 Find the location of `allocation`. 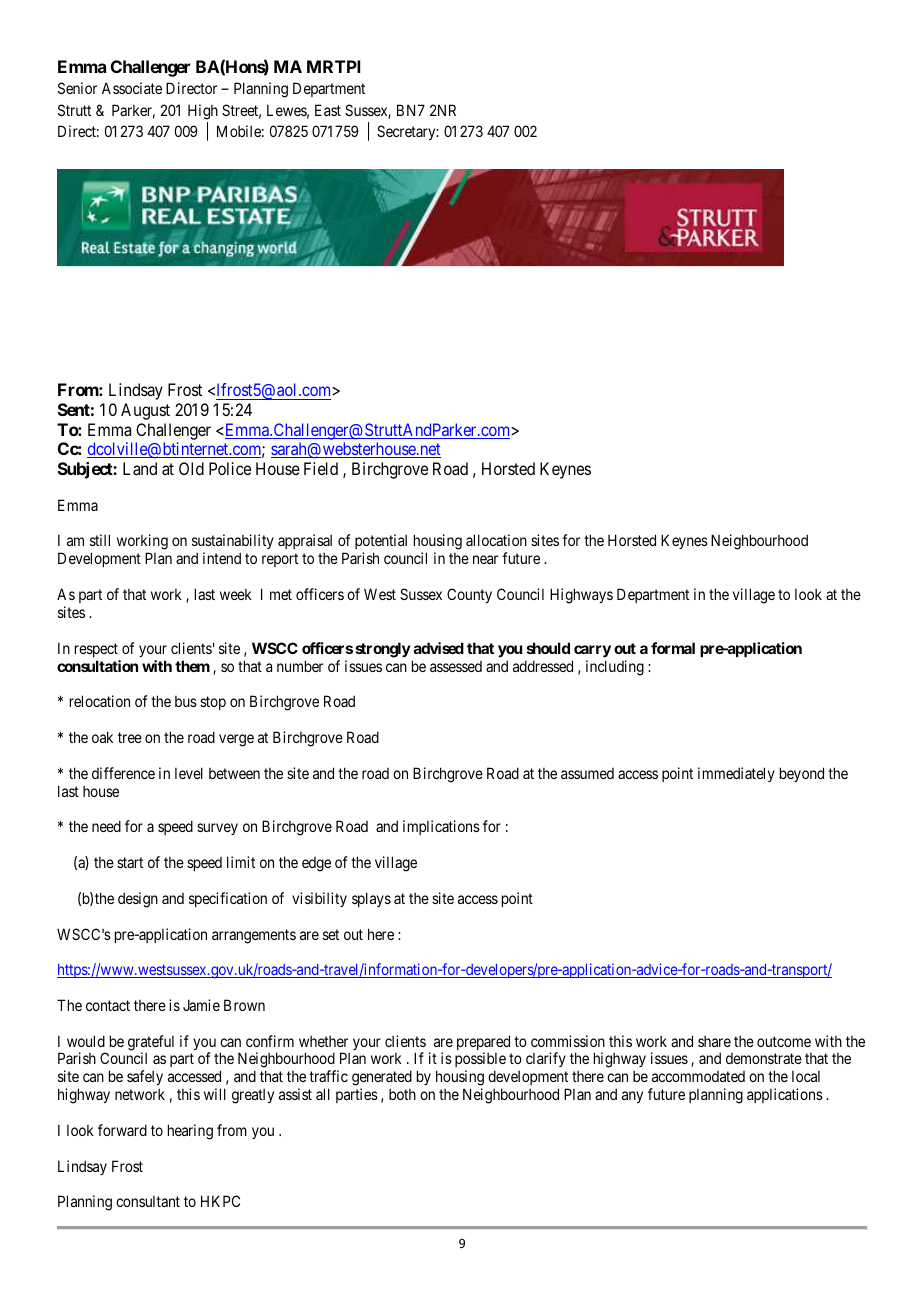

allocation is located at coordinates (496, 540).
